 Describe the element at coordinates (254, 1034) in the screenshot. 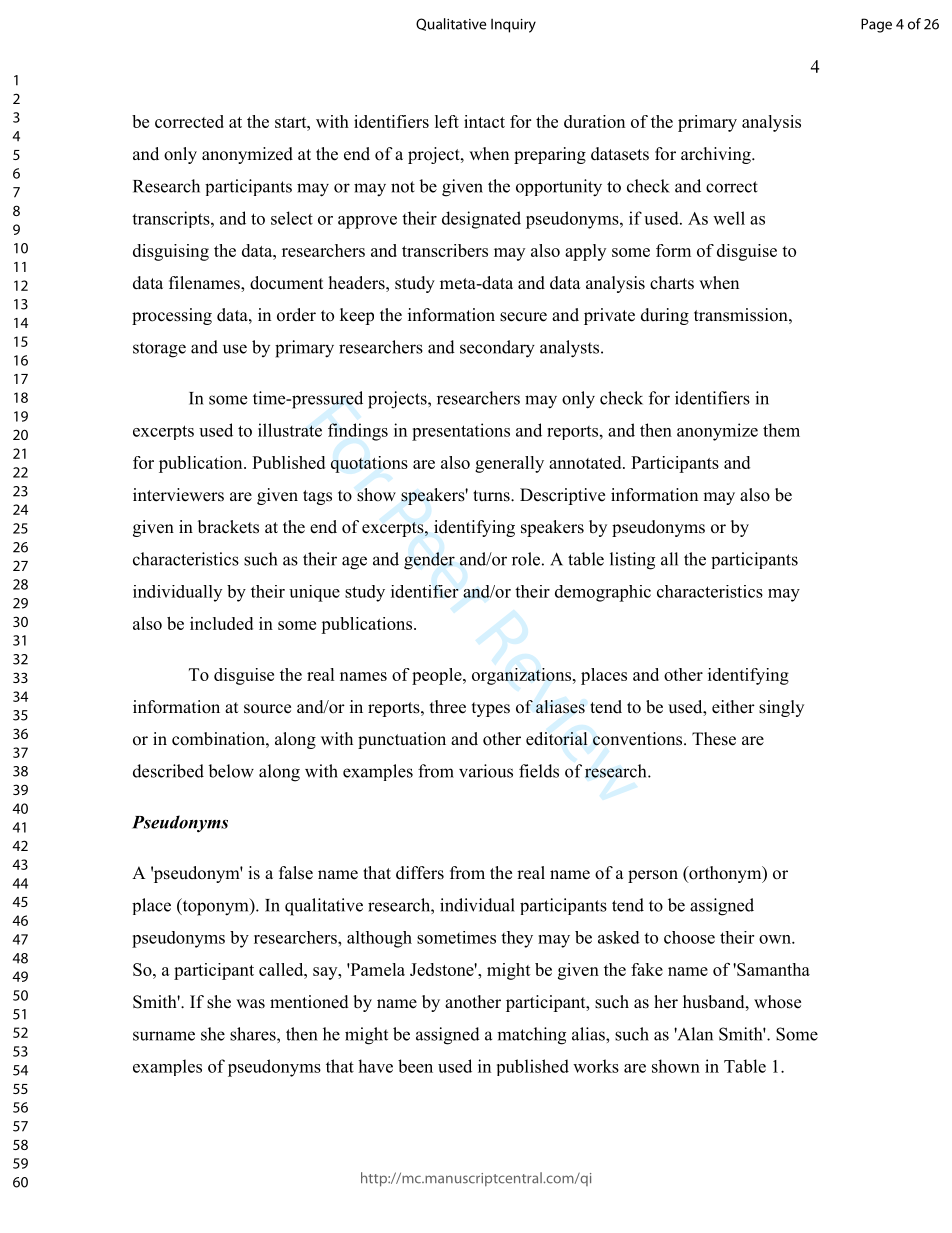

I see `shares` at that location.
